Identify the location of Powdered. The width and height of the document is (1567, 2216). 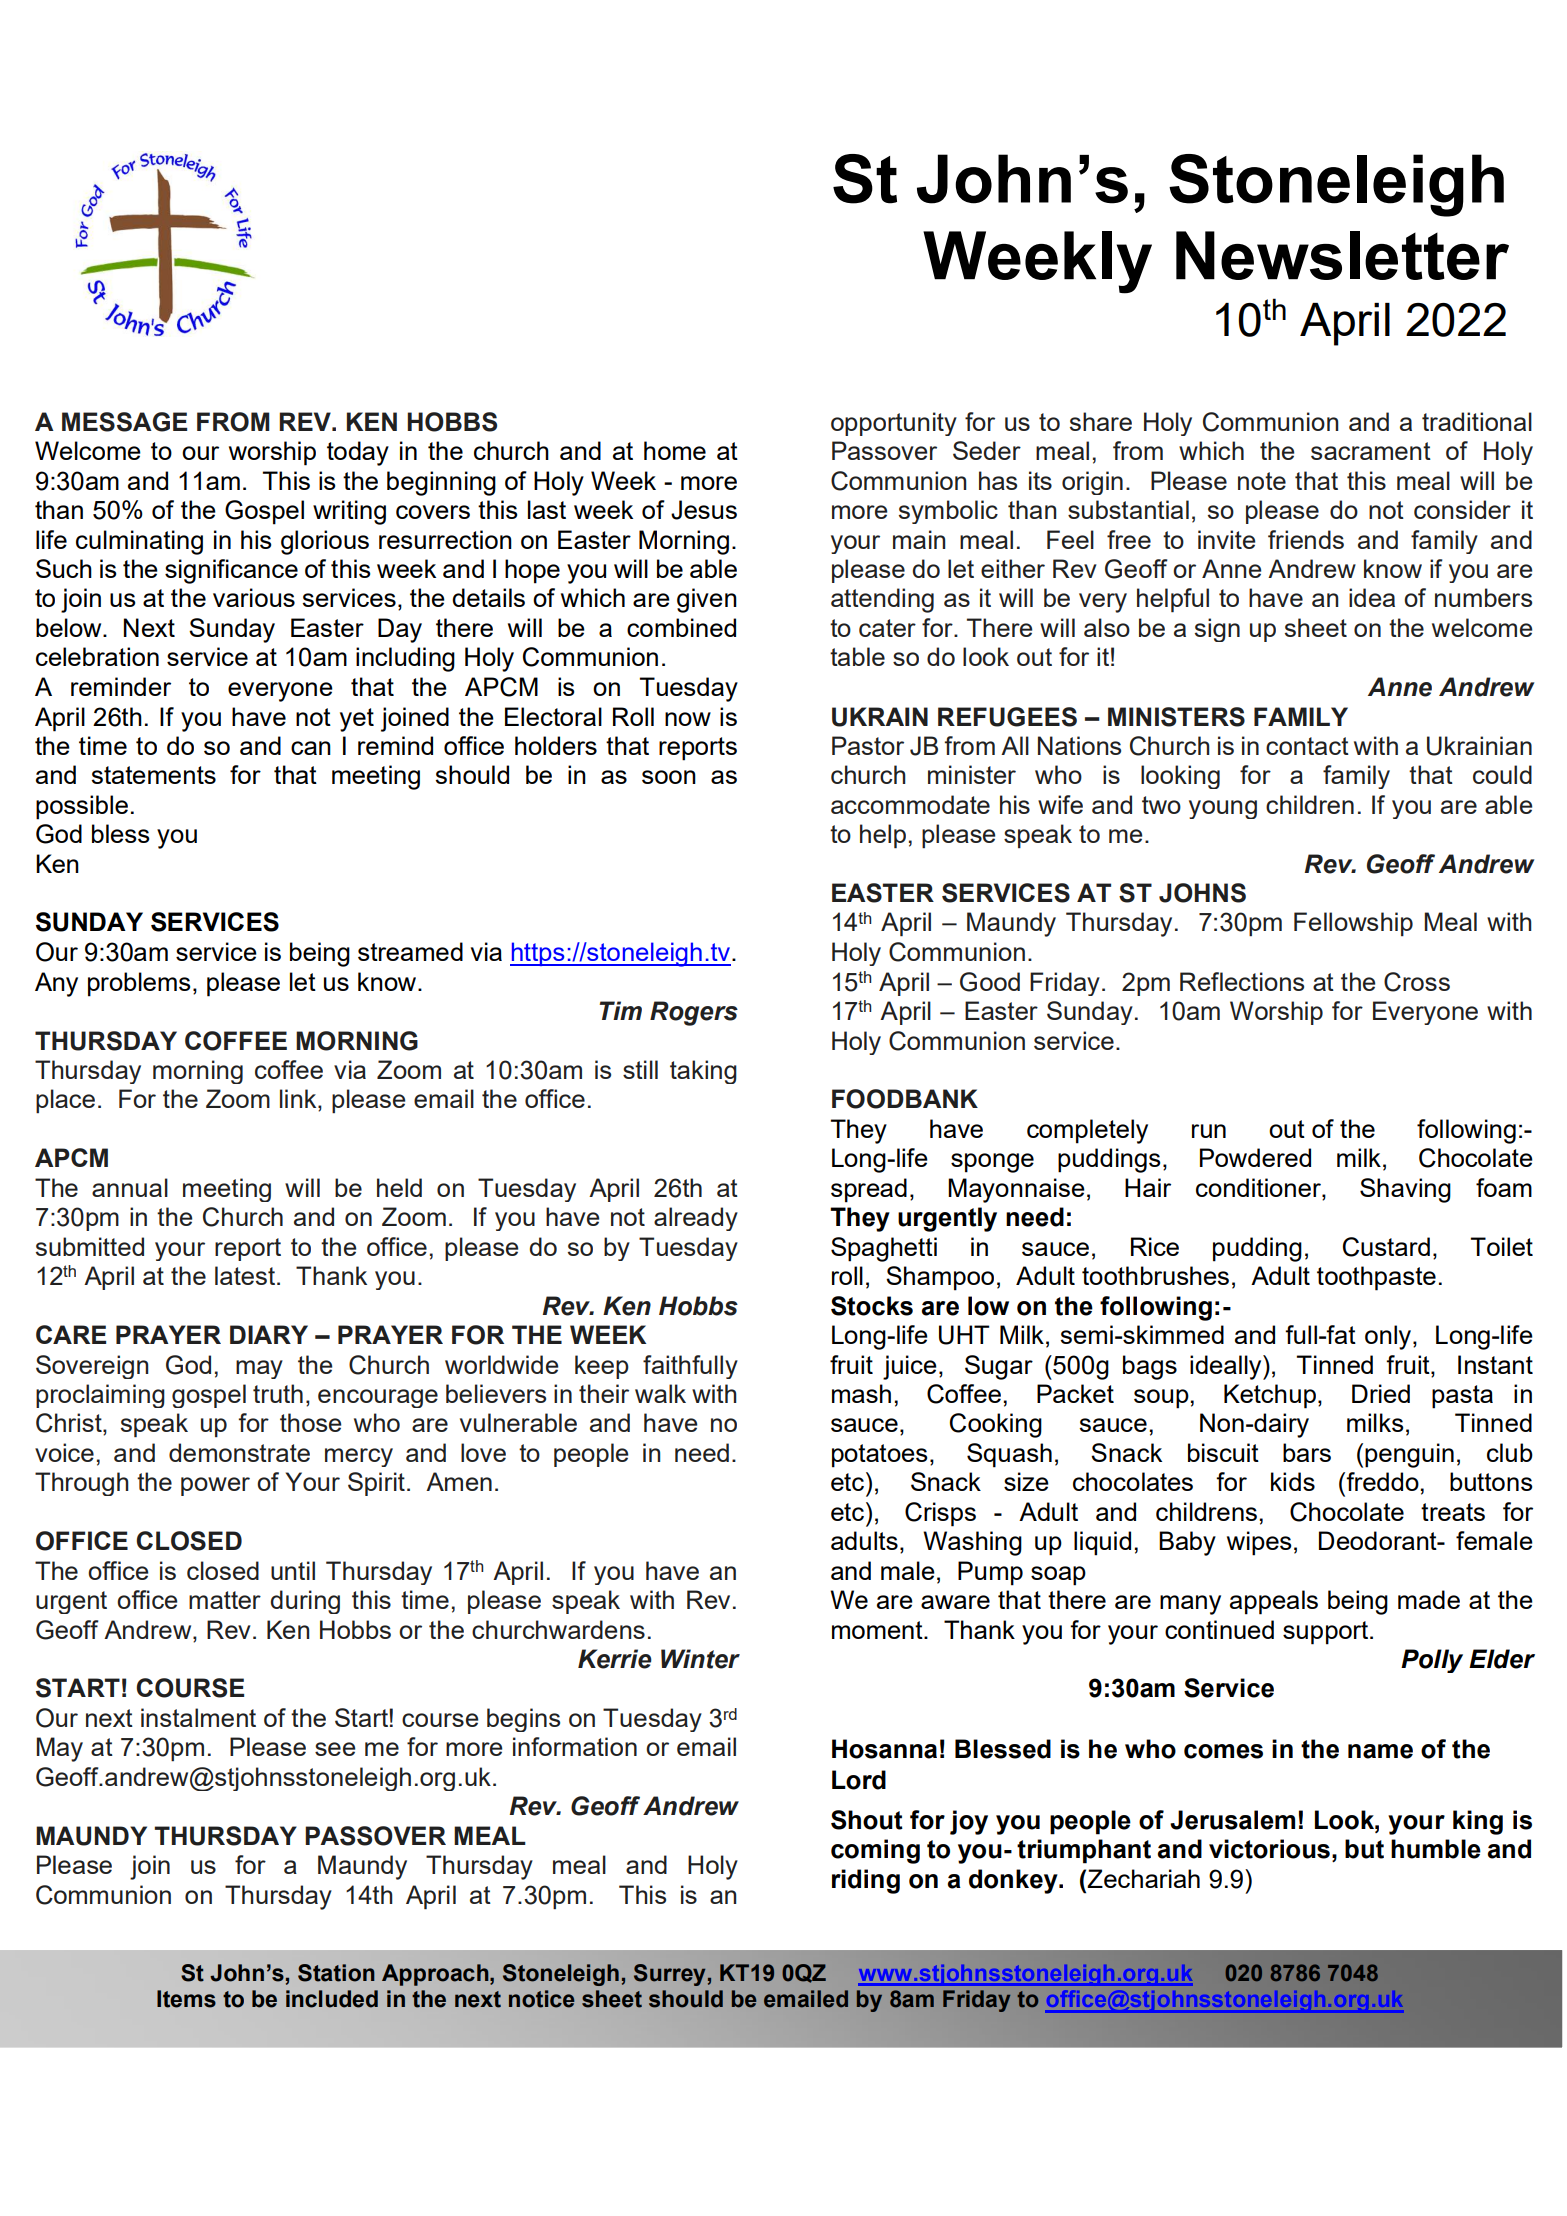
(1255, 1157).
